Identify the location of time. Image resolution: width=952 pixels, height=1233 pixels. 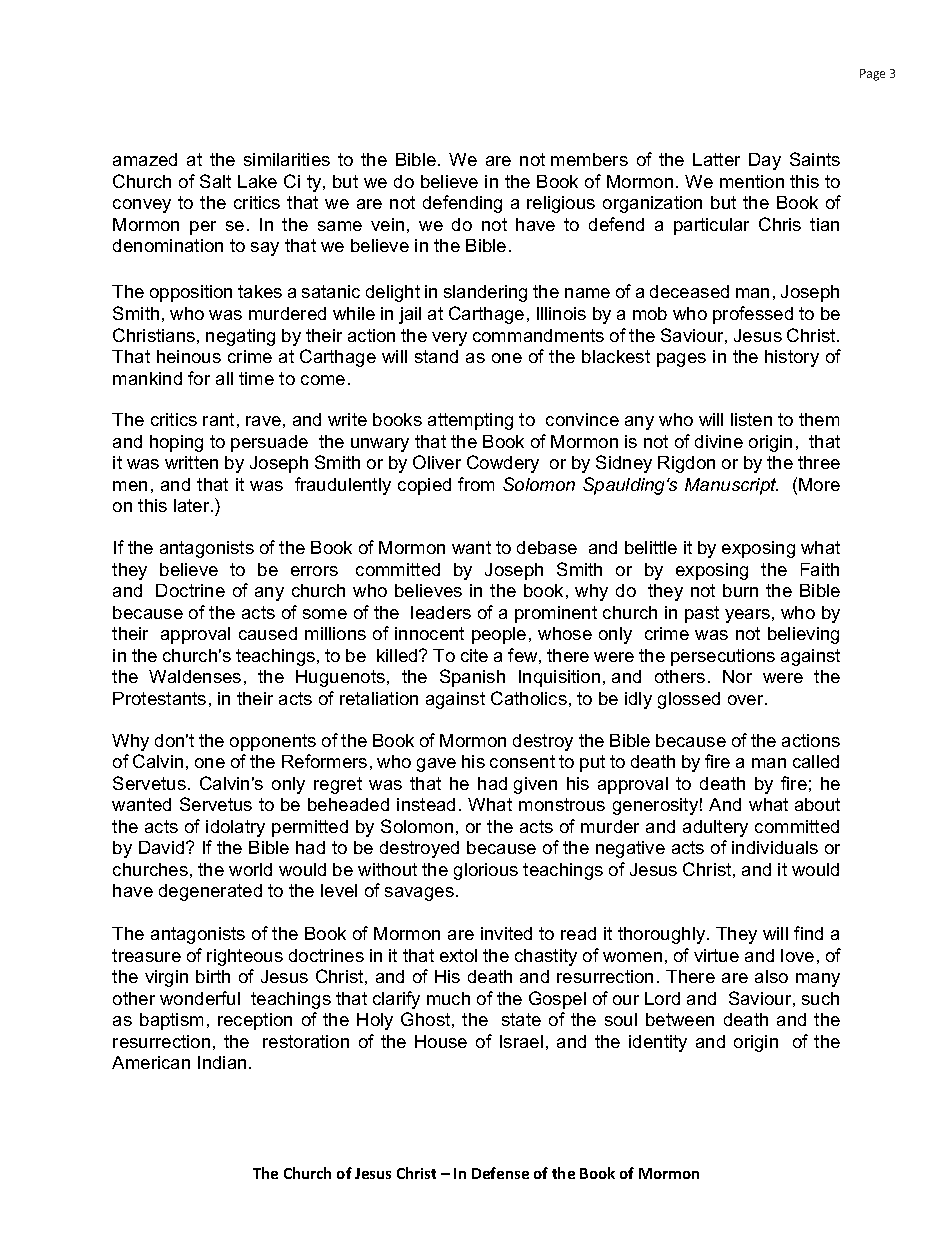
(256, 378).
